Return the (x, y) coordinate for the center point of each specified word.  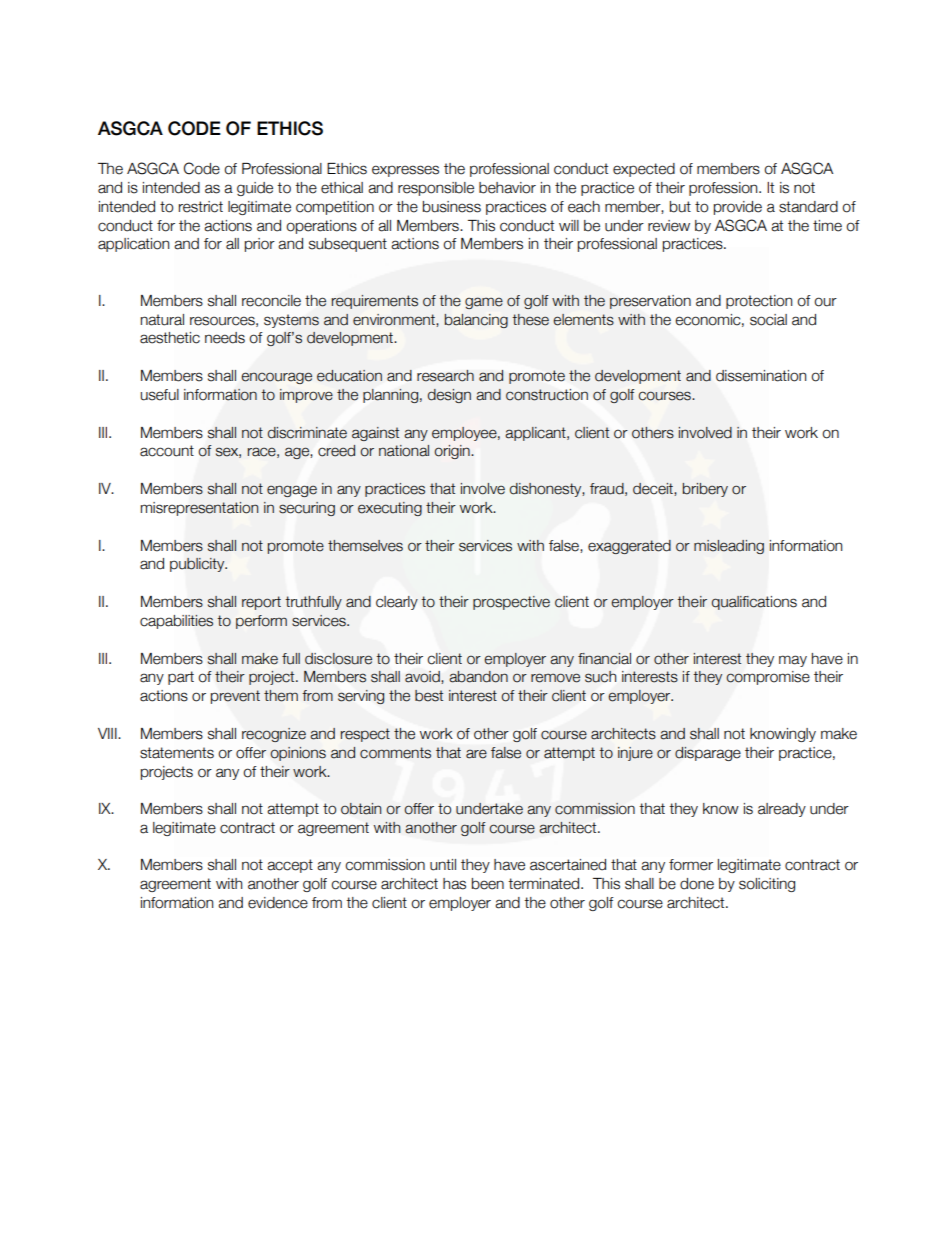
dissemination (761, 376)
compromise (768, 678)
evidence (278, 903)
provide (738, 208)
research (445, 376)
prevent (235, 697)
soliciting (767, 885)
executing (390, 509)
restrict (201, 207)
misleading (729, 547)
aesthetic (170, 338)
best (429, 696)
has (454, 884)
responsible (436, 189)
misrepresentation (199, 509)
